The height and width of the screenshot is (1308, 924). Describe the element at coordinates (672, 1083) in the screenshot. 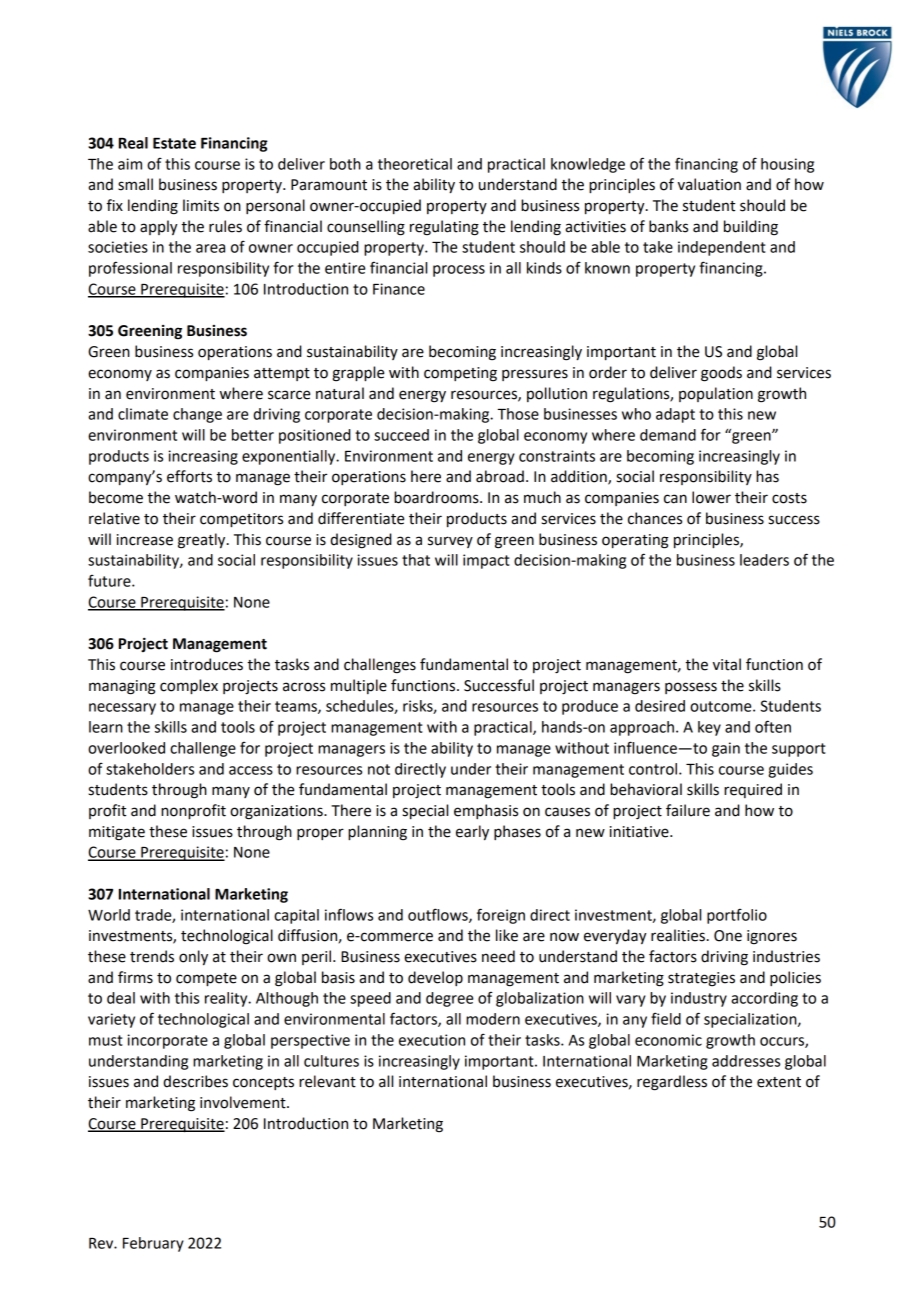

I see `regardless` at that location.
